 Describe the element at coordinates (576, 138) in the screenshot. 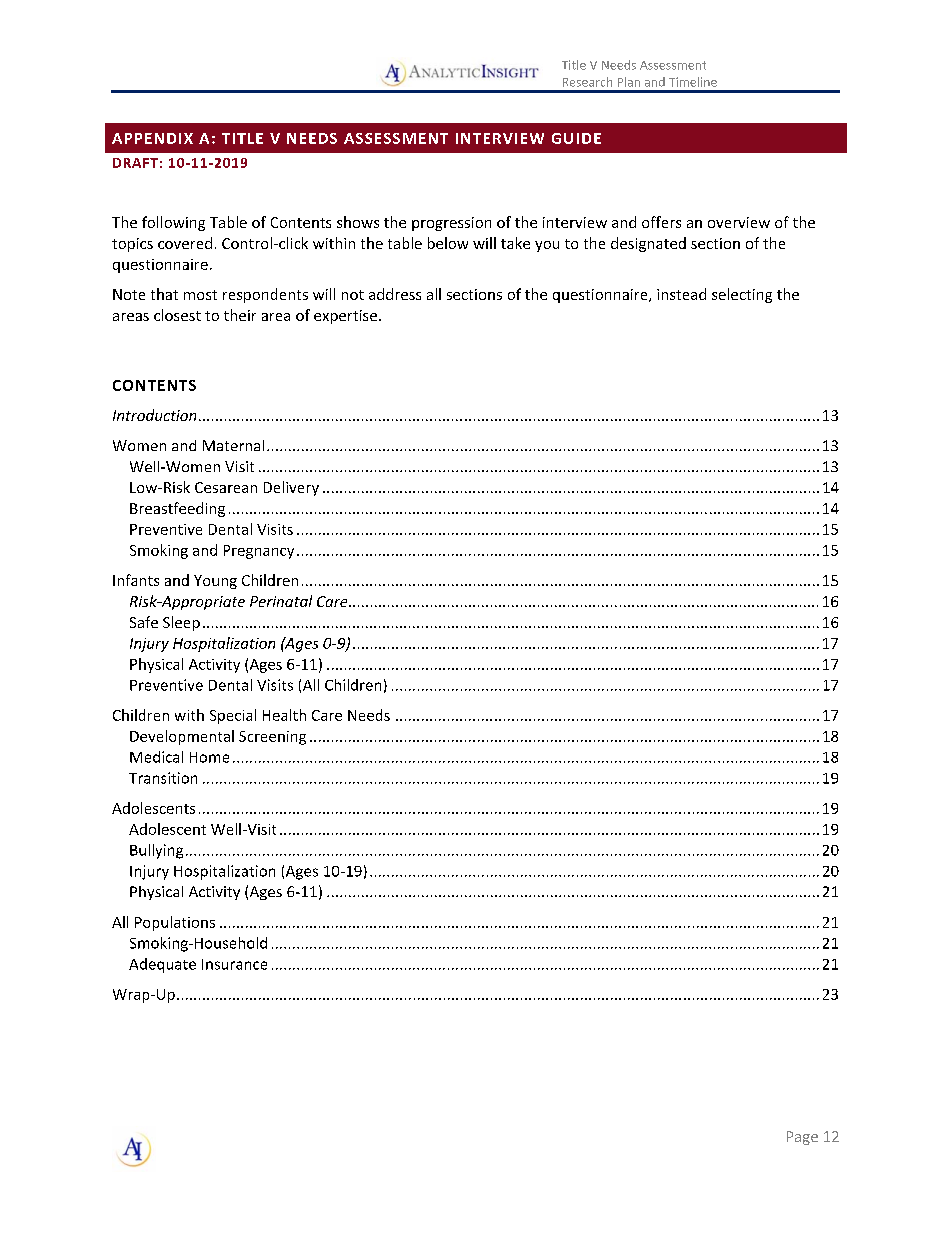

I see `GUIDE` at that location.
